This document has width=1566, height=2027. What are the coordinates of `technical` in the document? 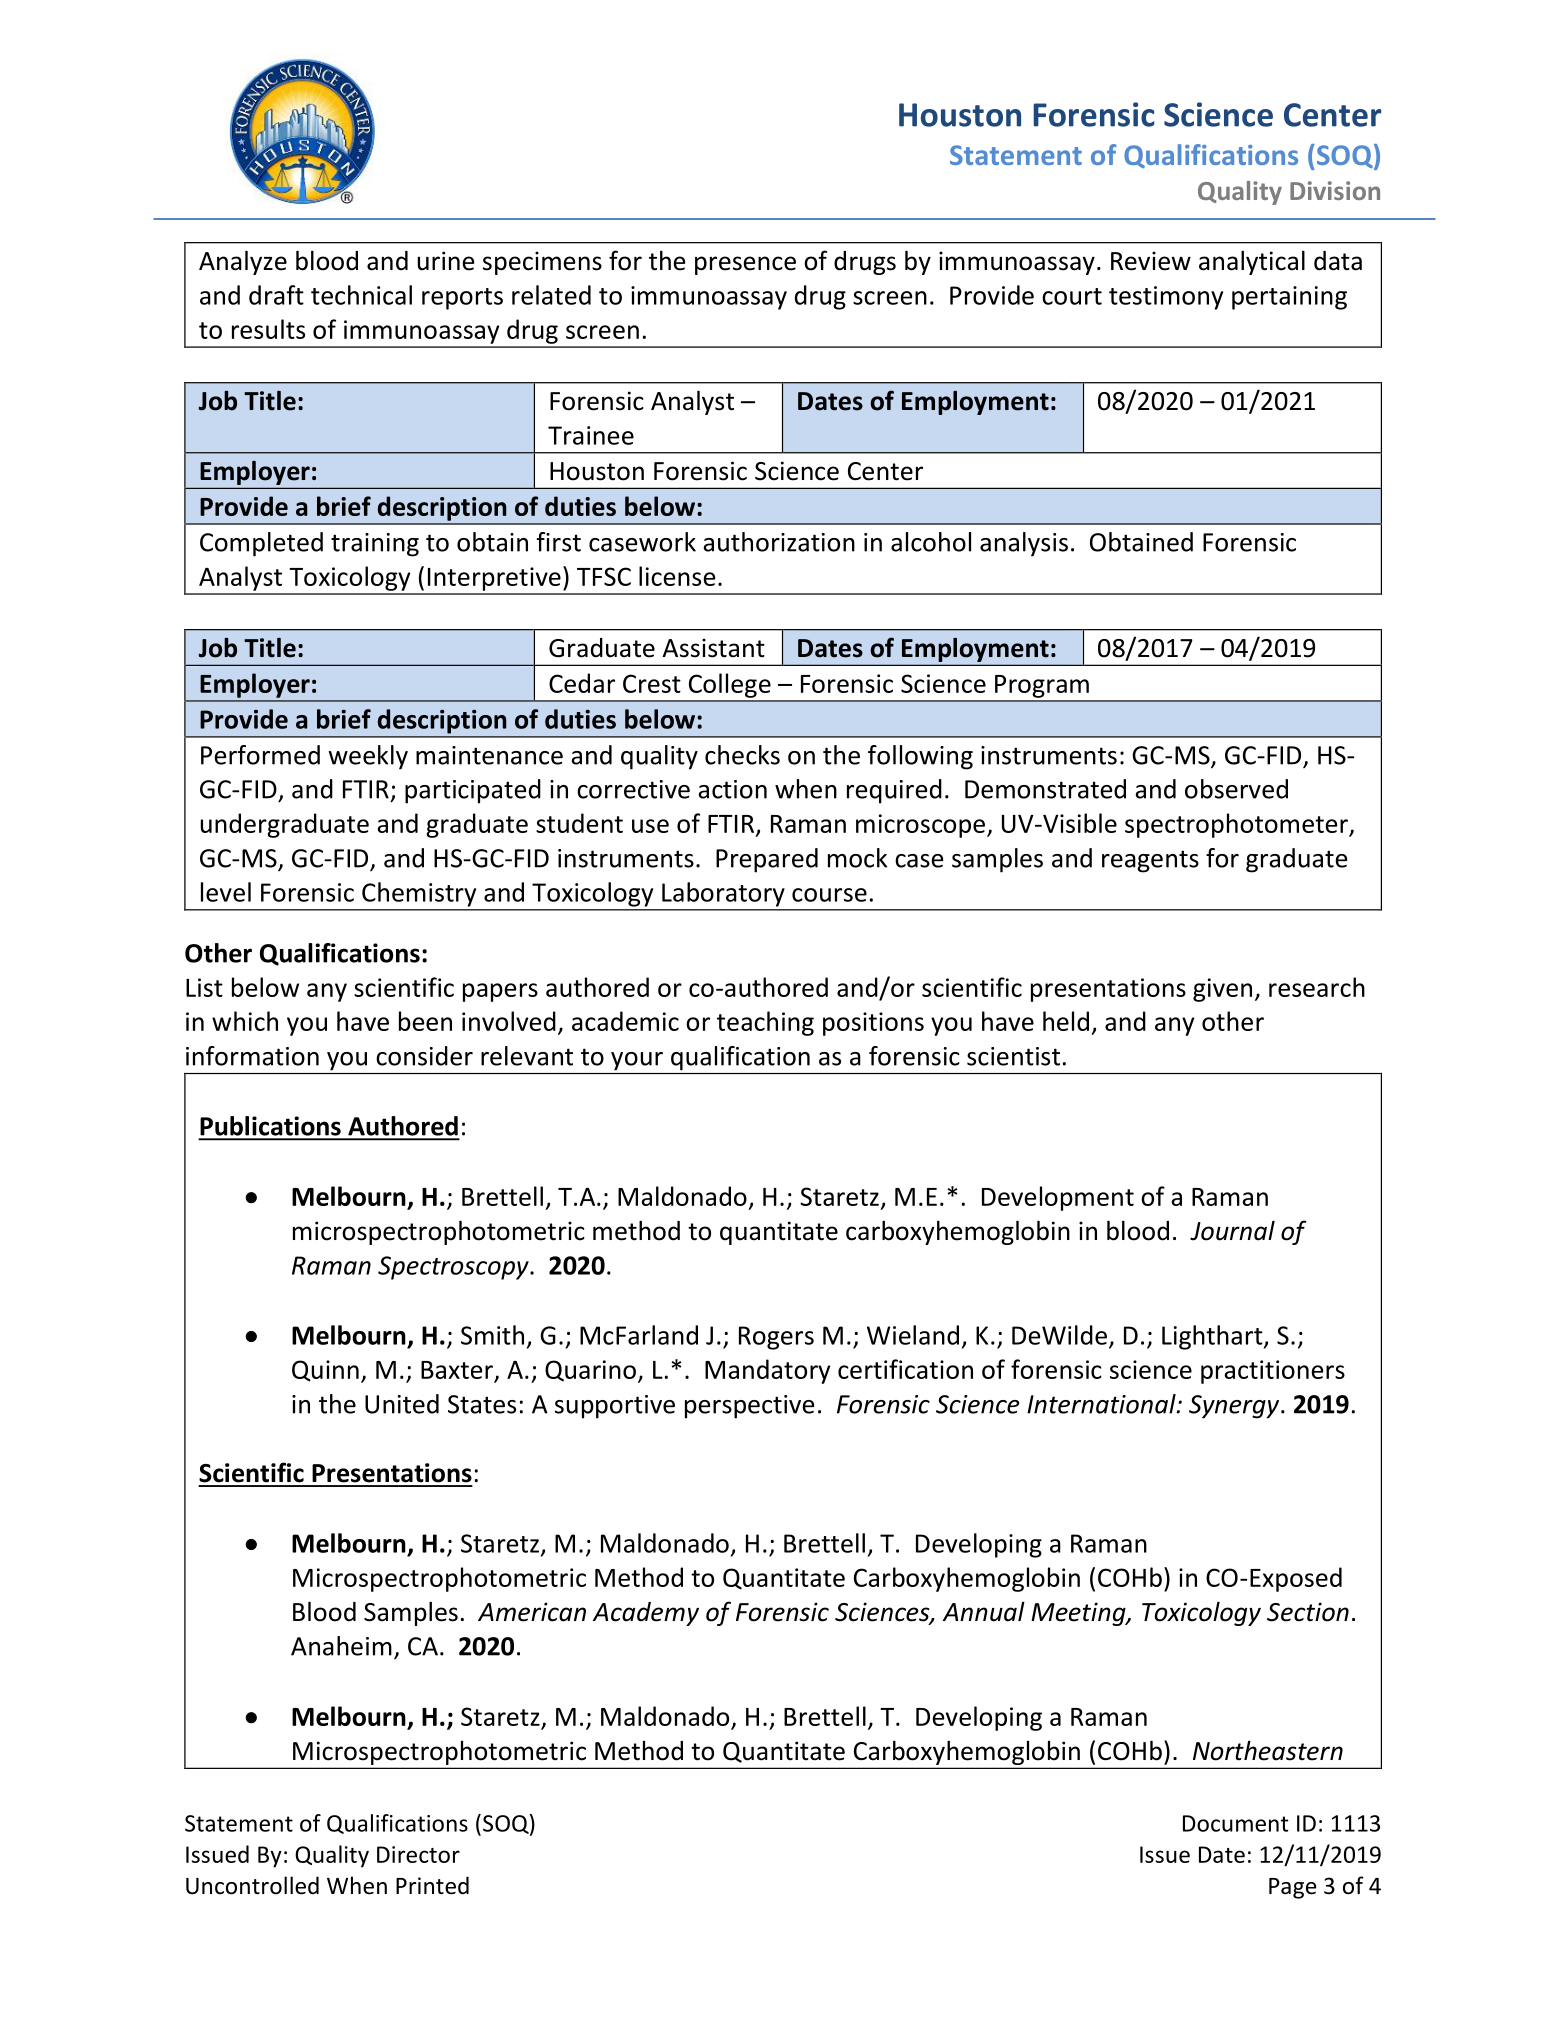 It's located at (361, 295).
